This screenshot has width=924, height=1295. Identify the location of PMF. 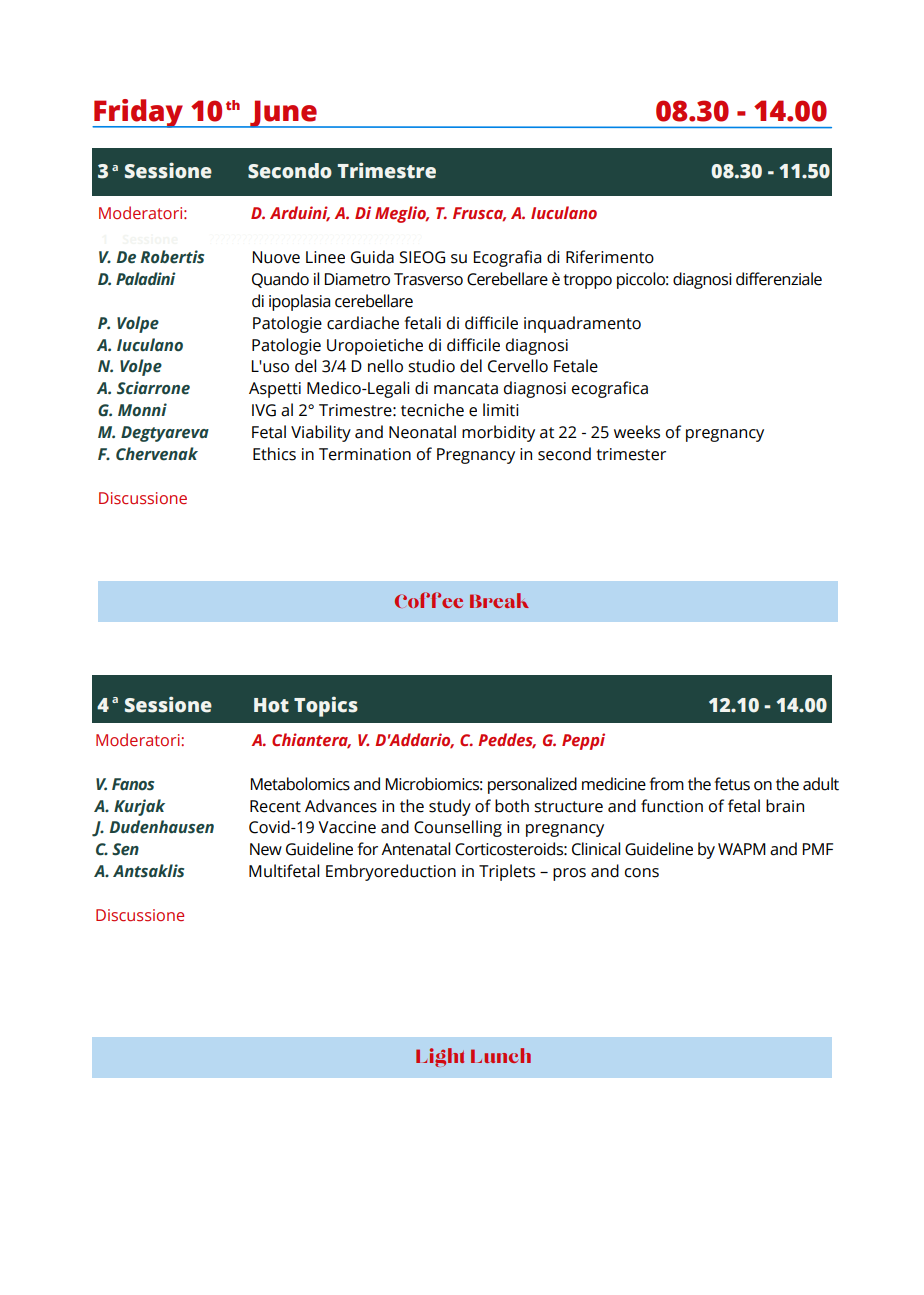
(818, 849).
